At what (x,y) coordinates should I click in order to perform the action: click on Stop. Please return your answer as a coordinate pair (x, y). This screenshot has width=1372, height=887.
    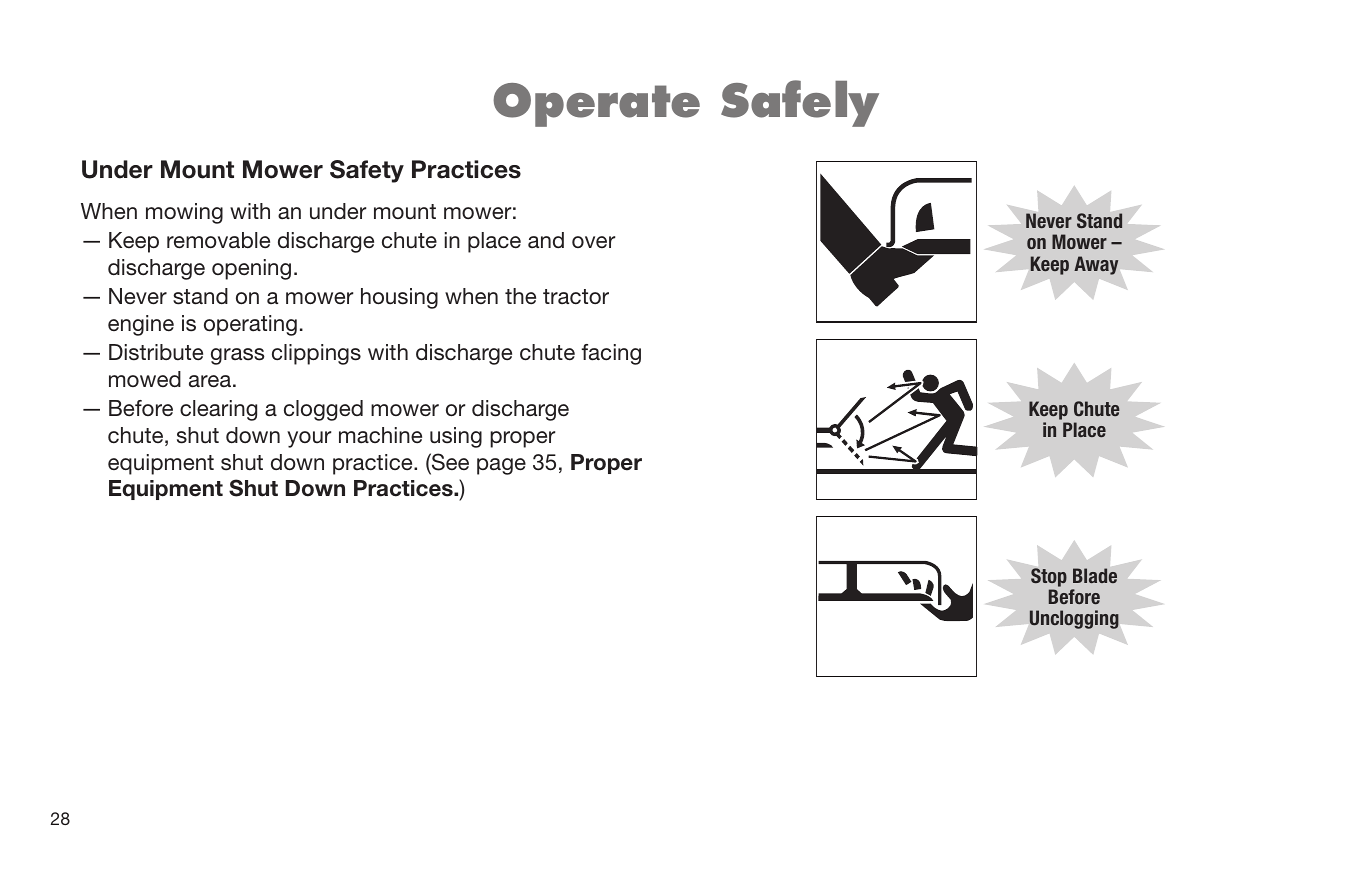
    Looking at the image, I should click on (1049, 577).
